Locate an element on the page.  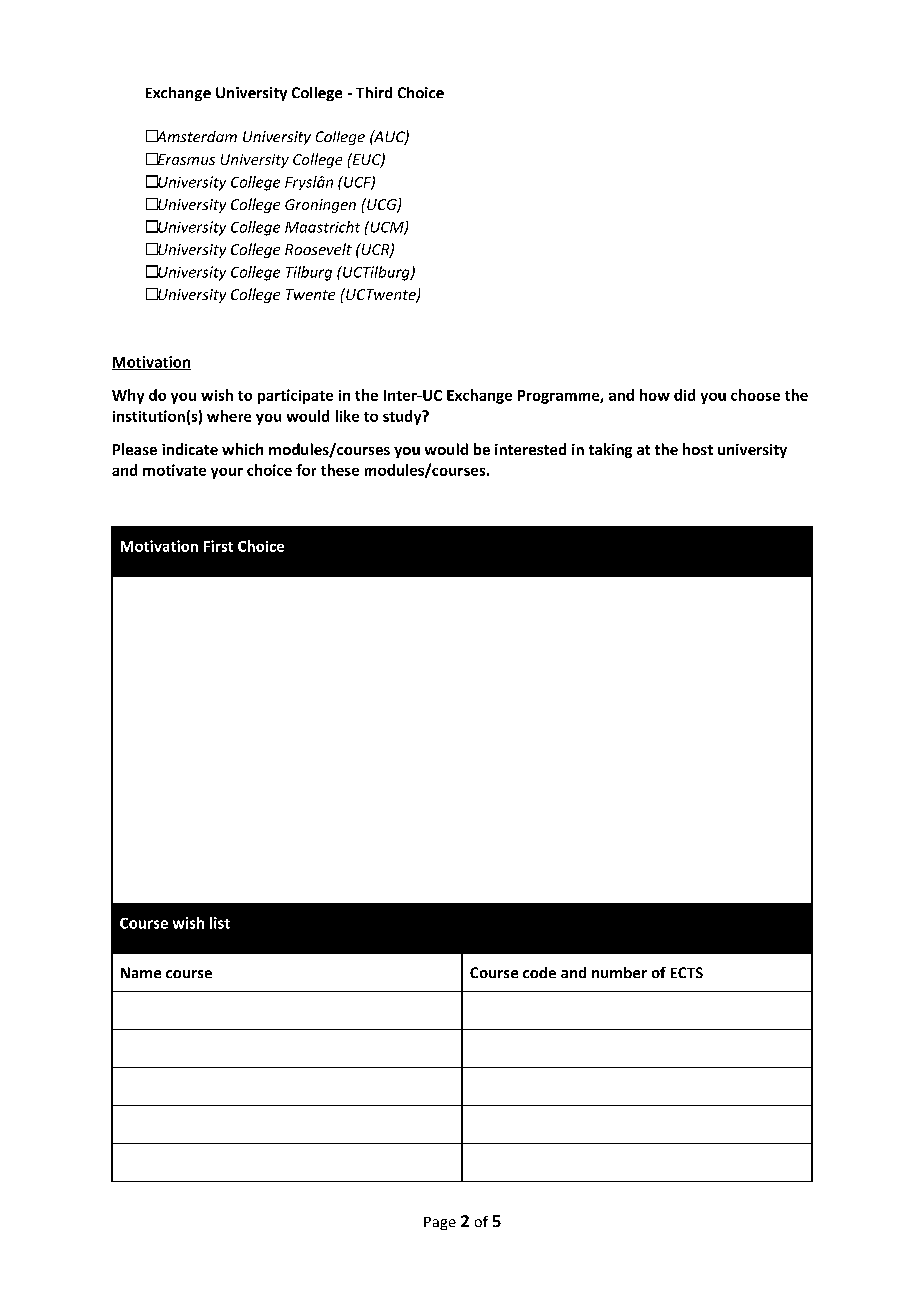
ECTS is located at coordinates (687, 972).
